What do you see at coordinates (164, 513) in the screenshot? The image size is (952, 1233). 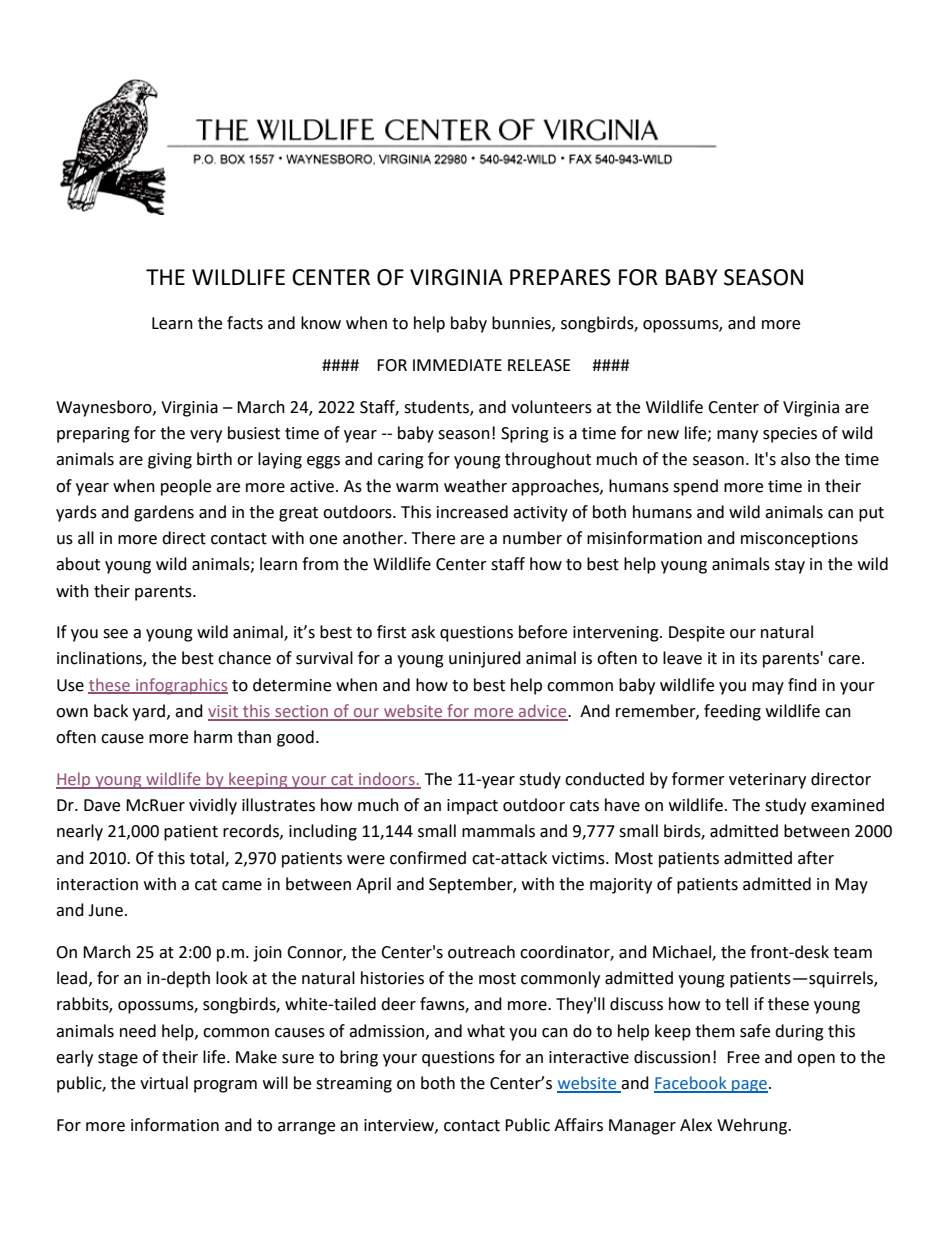 I see `gardens` at bounding box center [164, 513].
